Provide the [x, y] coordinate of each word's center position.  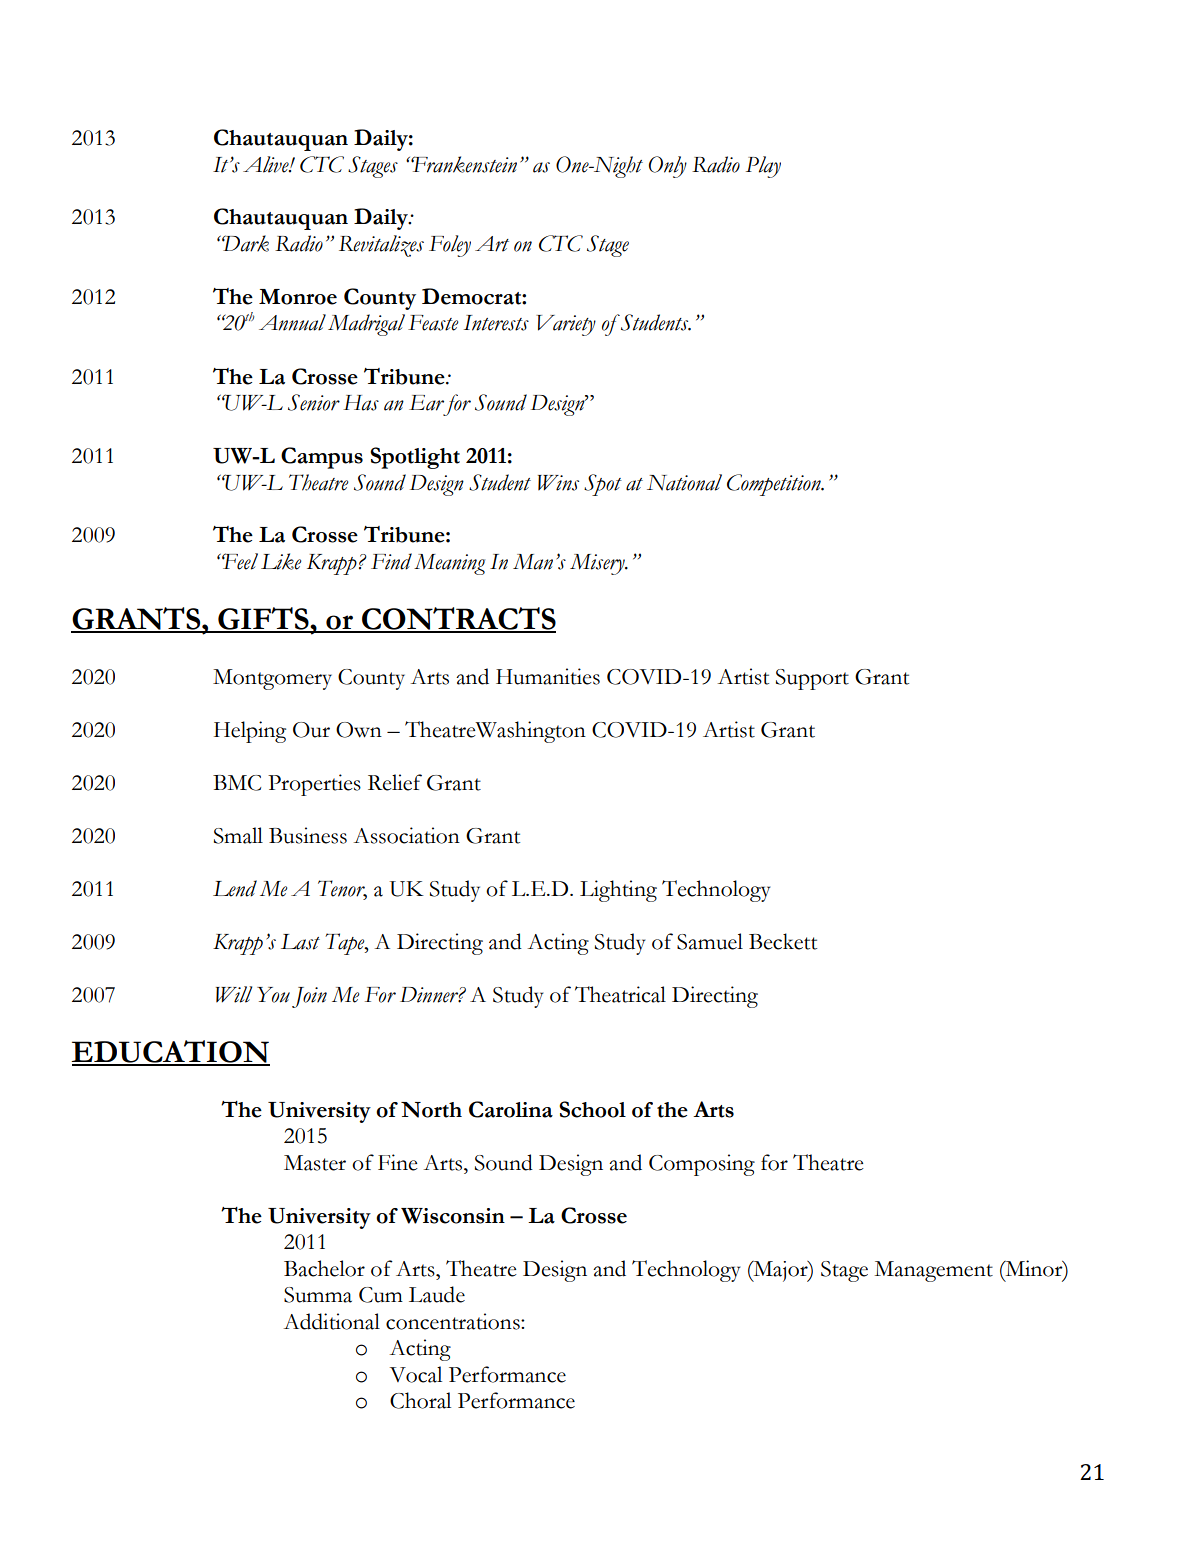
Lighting [618, 891]
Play [763, 167]
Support [812, 679]
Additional [332, 1321]
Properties [314, 785]
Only [668, 167]
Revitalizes [381, 246]
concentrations [454, 1321]
